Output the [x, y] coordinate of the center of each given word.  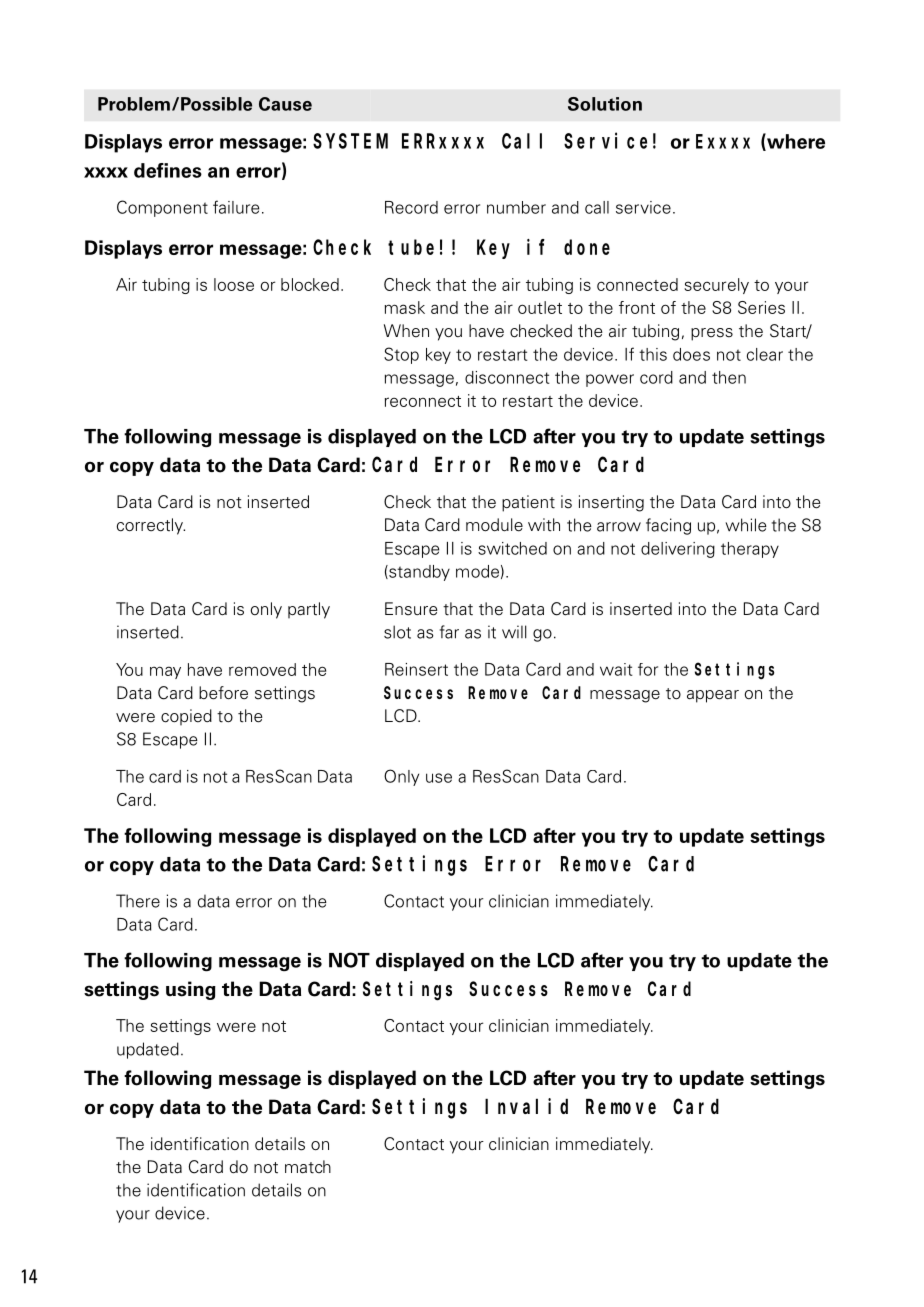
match [308, 1167]
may [165, 672]
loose [234, 284]
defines [168, 170]
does [691, 354]
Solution [605, 104]
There [138, 901]
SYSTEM [350, 141]
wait [616, 669]
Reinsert [416, 669]
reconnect [423, 401]
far [449, 632]
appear [713, 696]
